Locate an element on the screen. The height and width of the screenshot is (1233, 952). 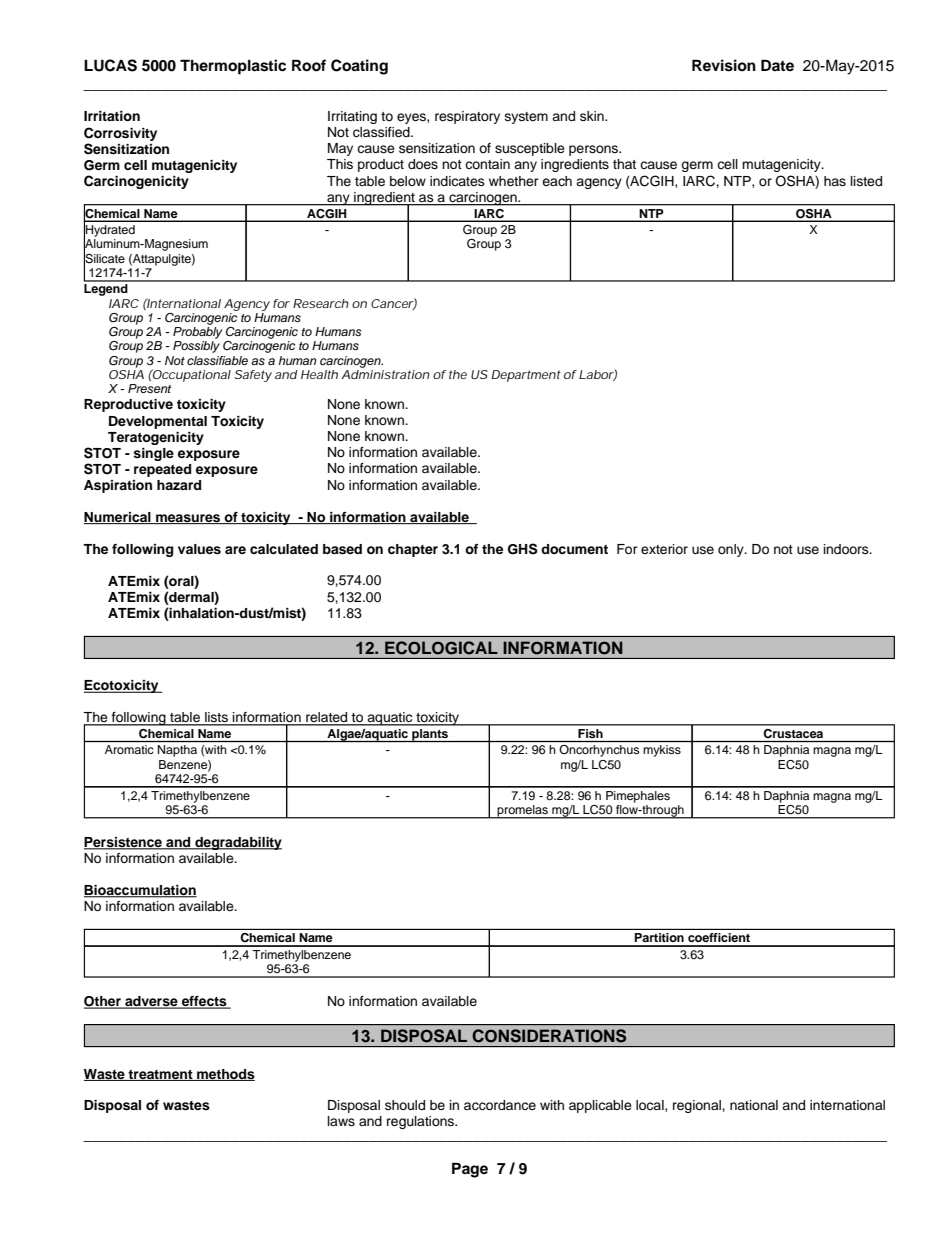
respiratory is located at coordinates (467, 117).
